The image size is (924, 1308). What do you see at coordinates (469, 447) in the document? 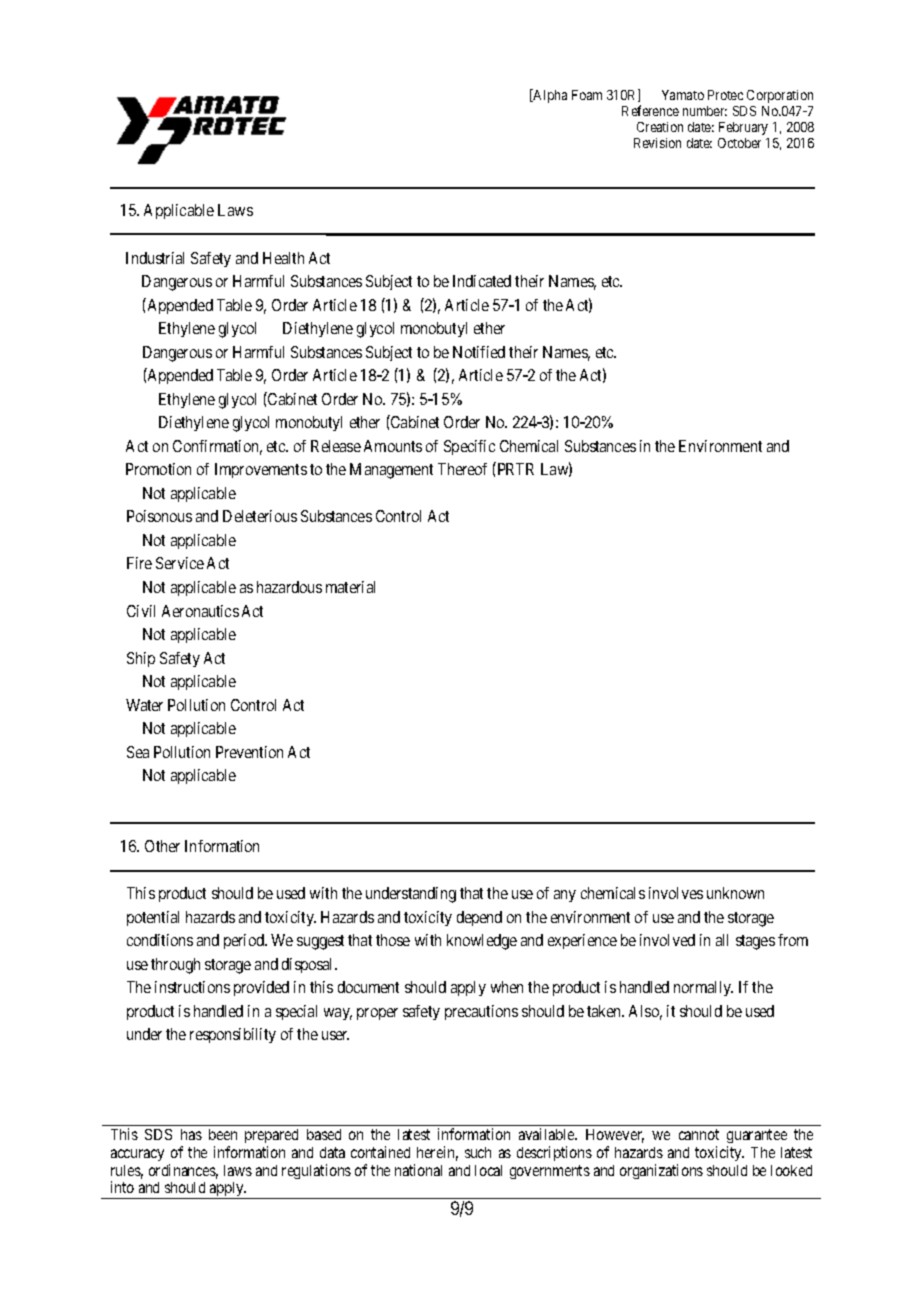
I see `Specific` at bounding box center [469, 447].
